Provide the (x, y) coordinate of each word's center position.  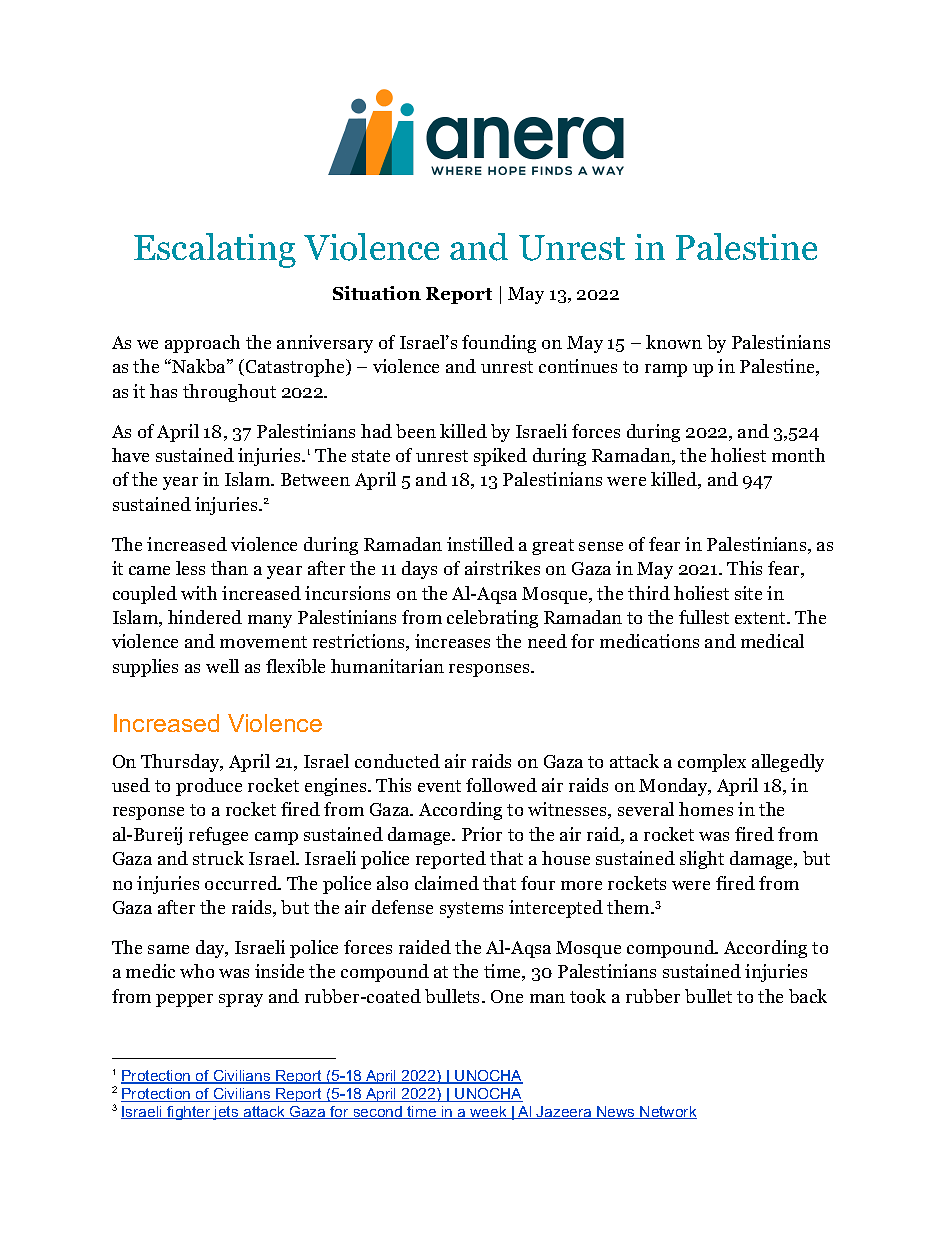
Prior (482, 834)
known (674, 342)
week (488, 1112)
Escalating (215, 250)
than (229, 568)
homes (706, 809)
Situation (377, 293)
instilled (480, 544)
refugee (218, 836)
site (748, 593)
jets (226, 1113)
